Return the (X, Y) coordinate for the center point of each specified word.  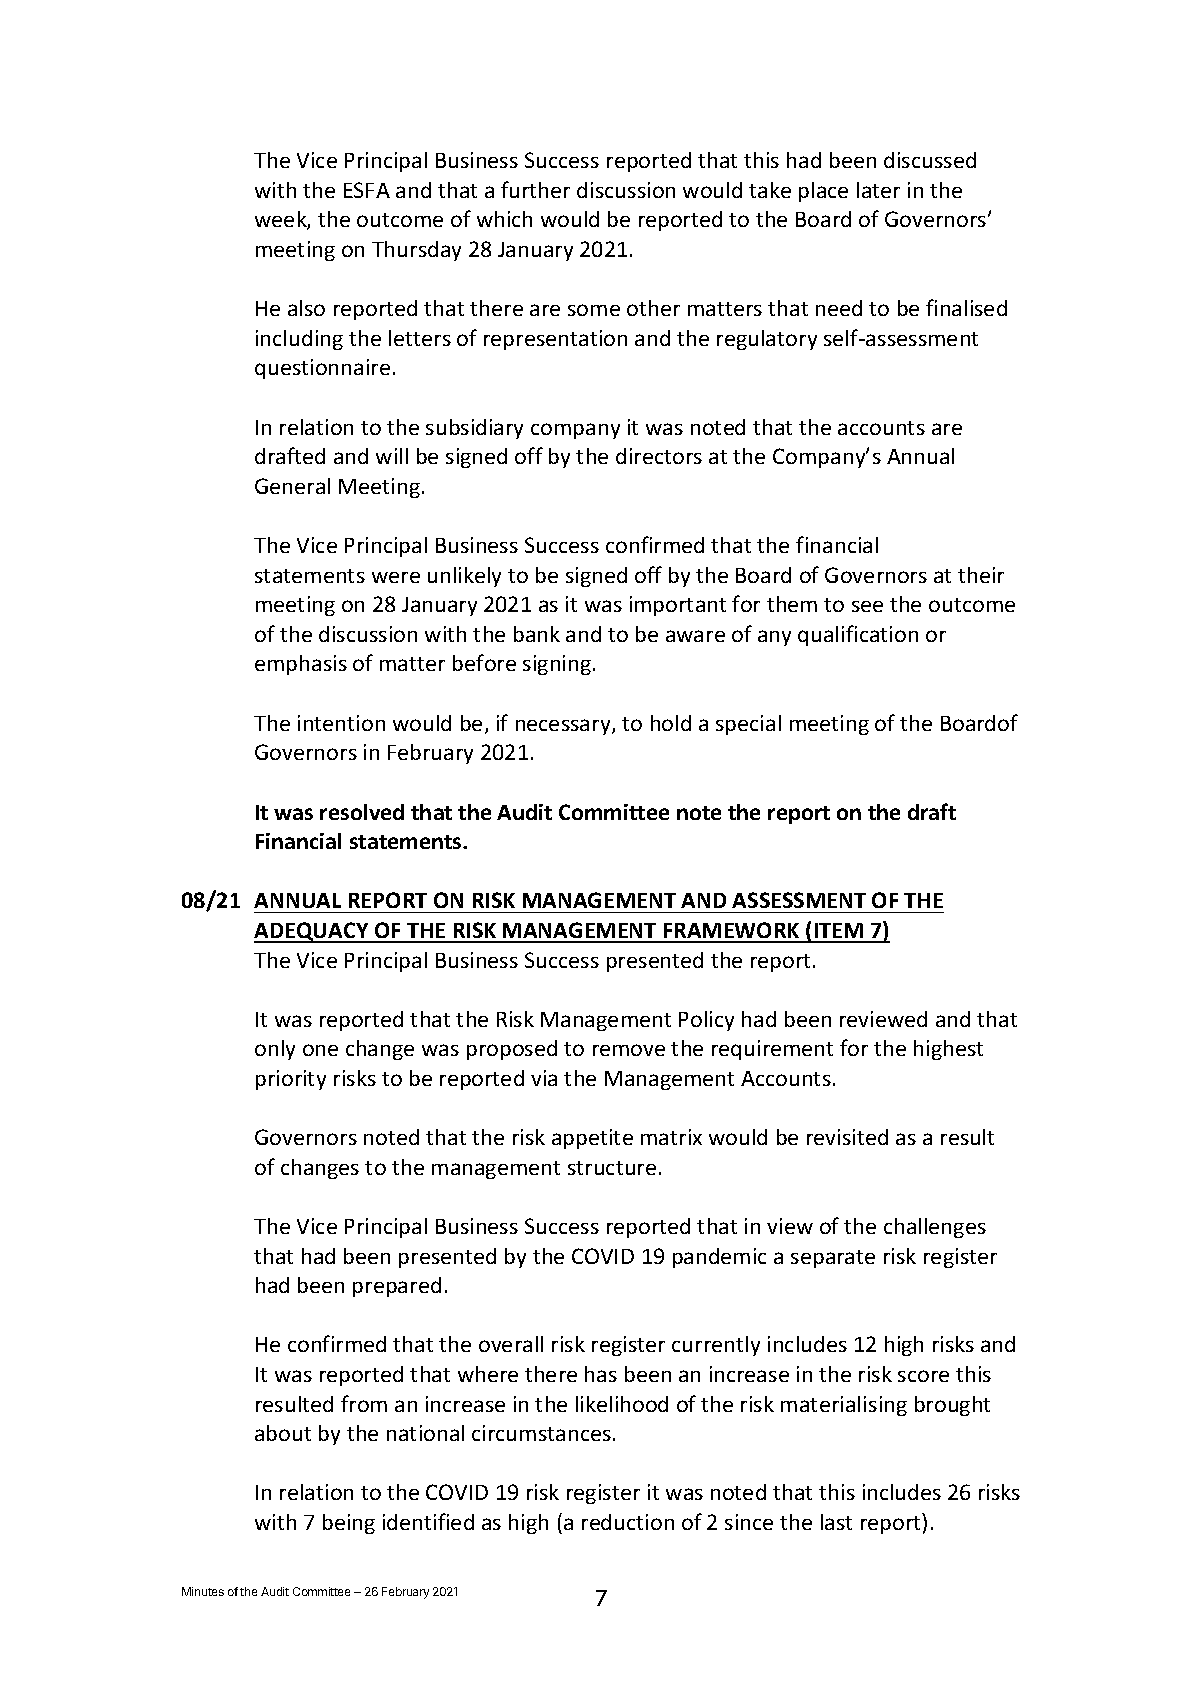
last (836, 1522)
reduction (628, 1522)
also (306, 308)
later (878, 190)
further (535, 189)
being (349, 1524)
